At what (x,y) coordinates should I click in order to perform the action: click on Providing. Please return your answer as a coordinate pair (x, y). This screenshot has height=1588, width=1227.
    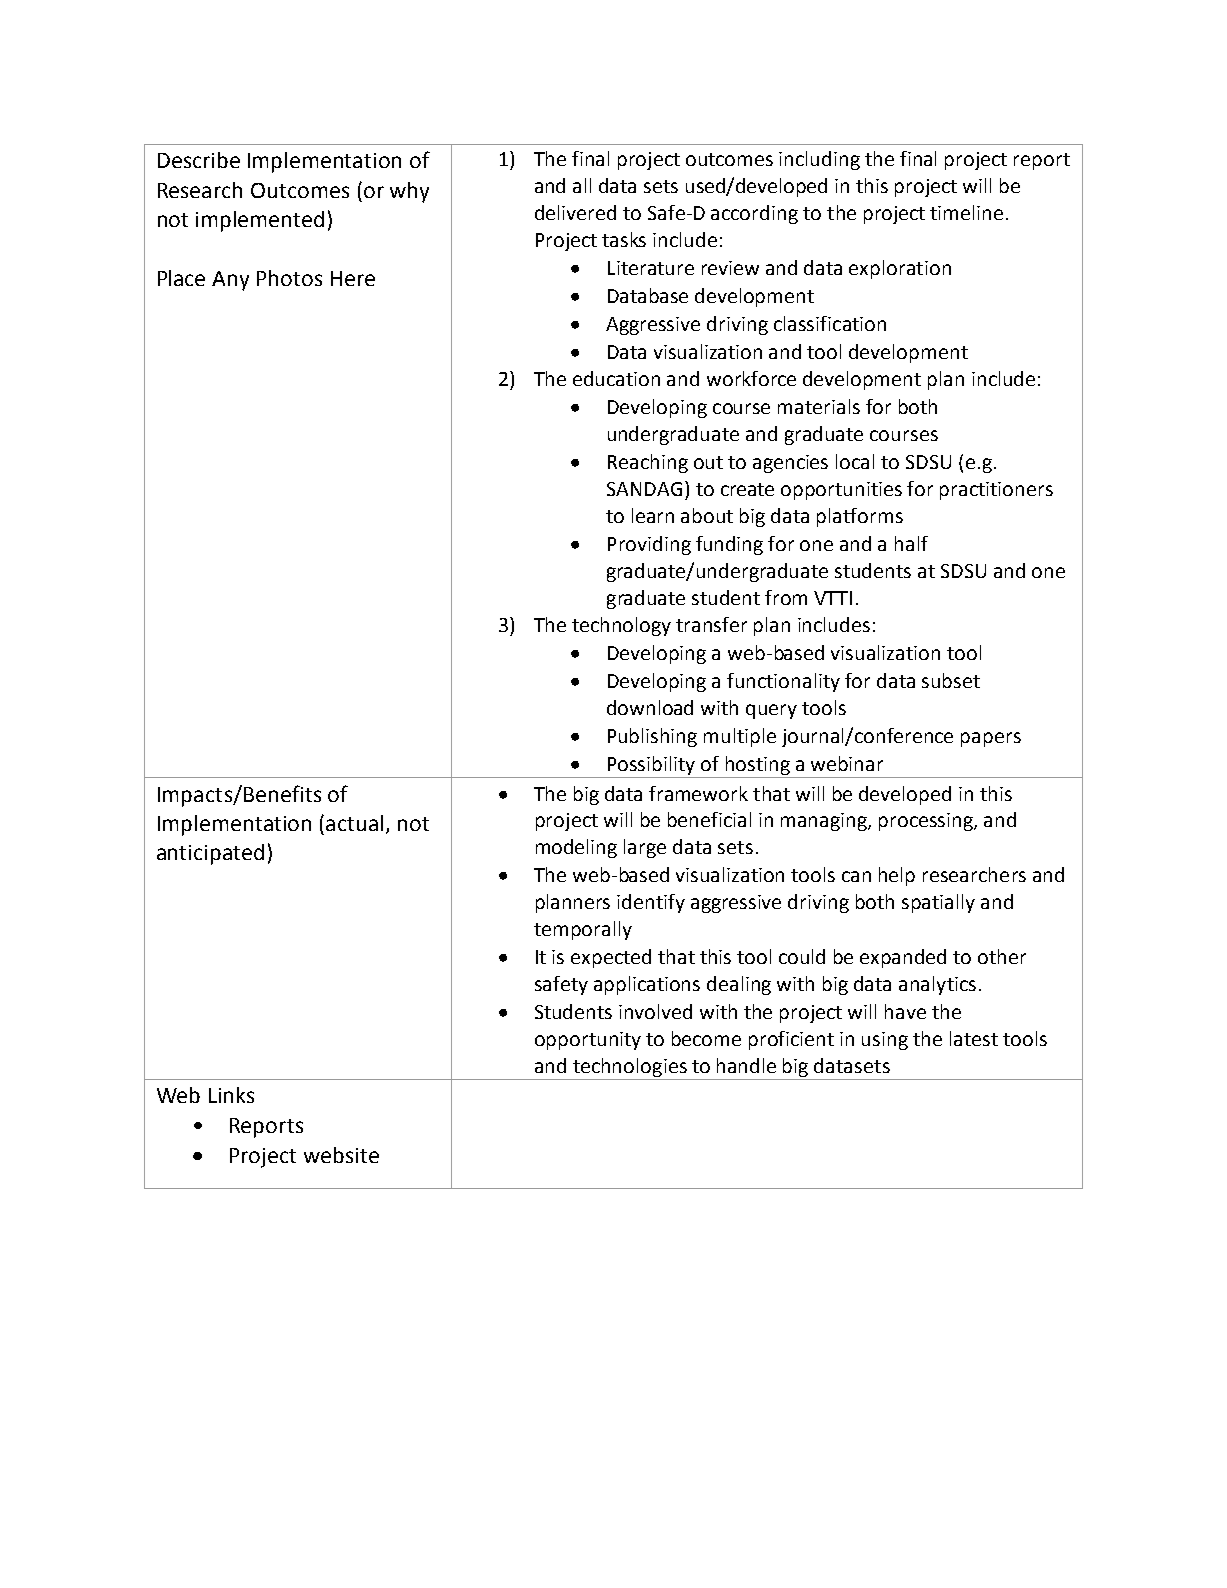
    Looking at the image, I should click on (649, 545).
